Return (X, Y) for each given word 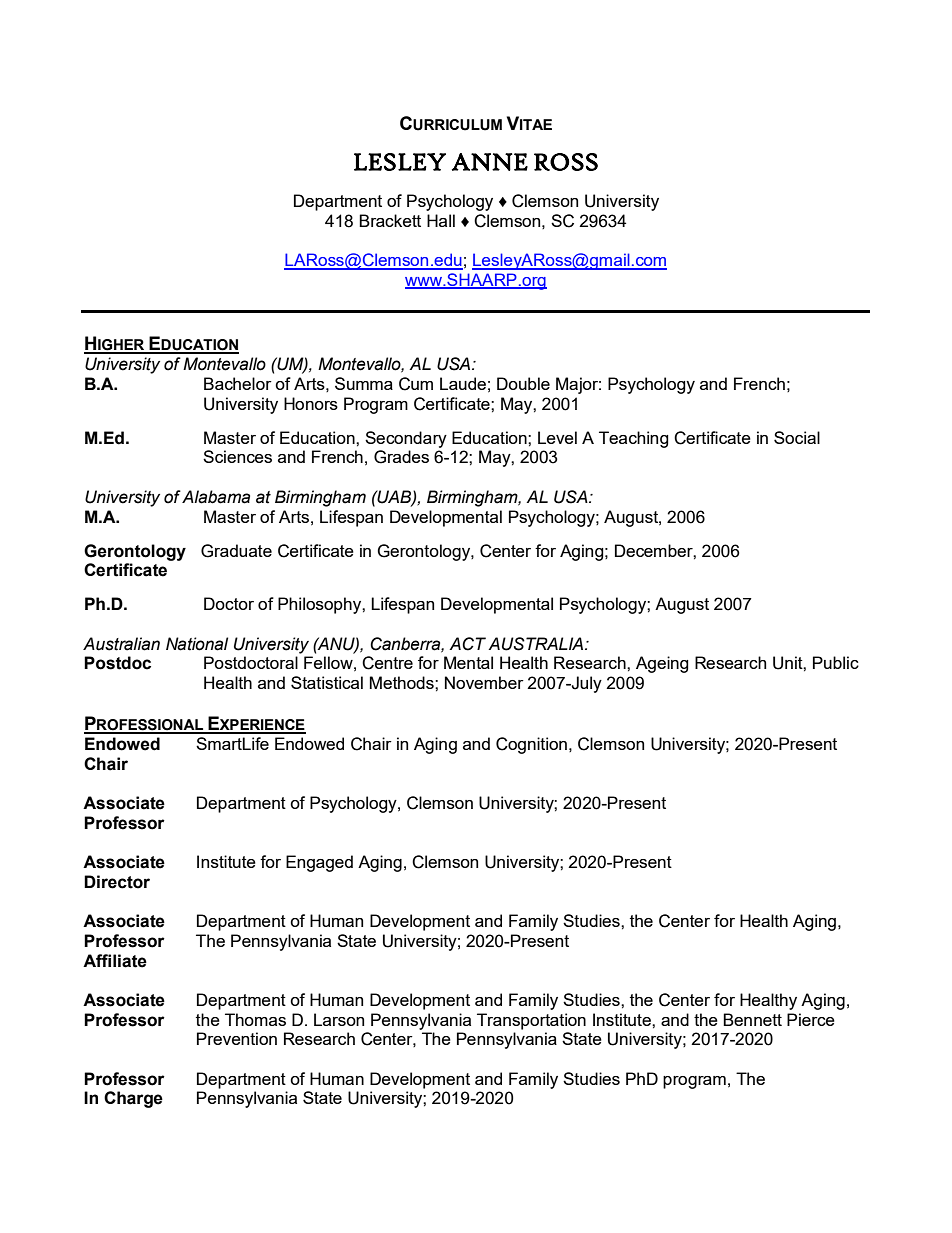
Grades (401, 457)
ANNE (490, 162)
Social (797, 437)
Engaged (319, 863)
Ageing (662, 664)
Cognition (531, 745)
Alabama (216, 497)
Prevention (237, 1038)
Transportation (531, 1021)
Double (523, 383)
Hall (441, 220)
